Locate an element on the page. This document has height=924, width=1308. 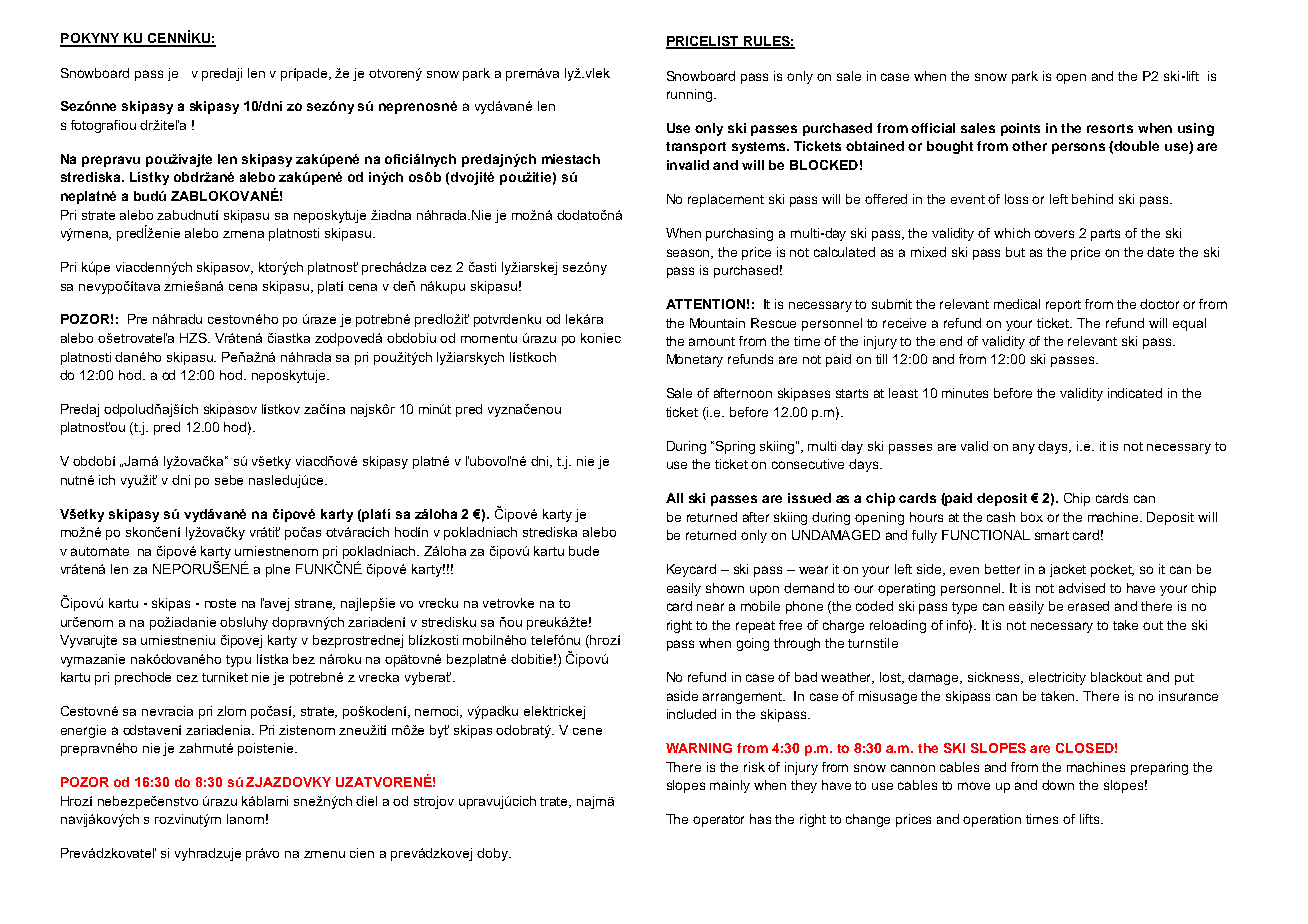
diel is located at coordinates (366, 801).
